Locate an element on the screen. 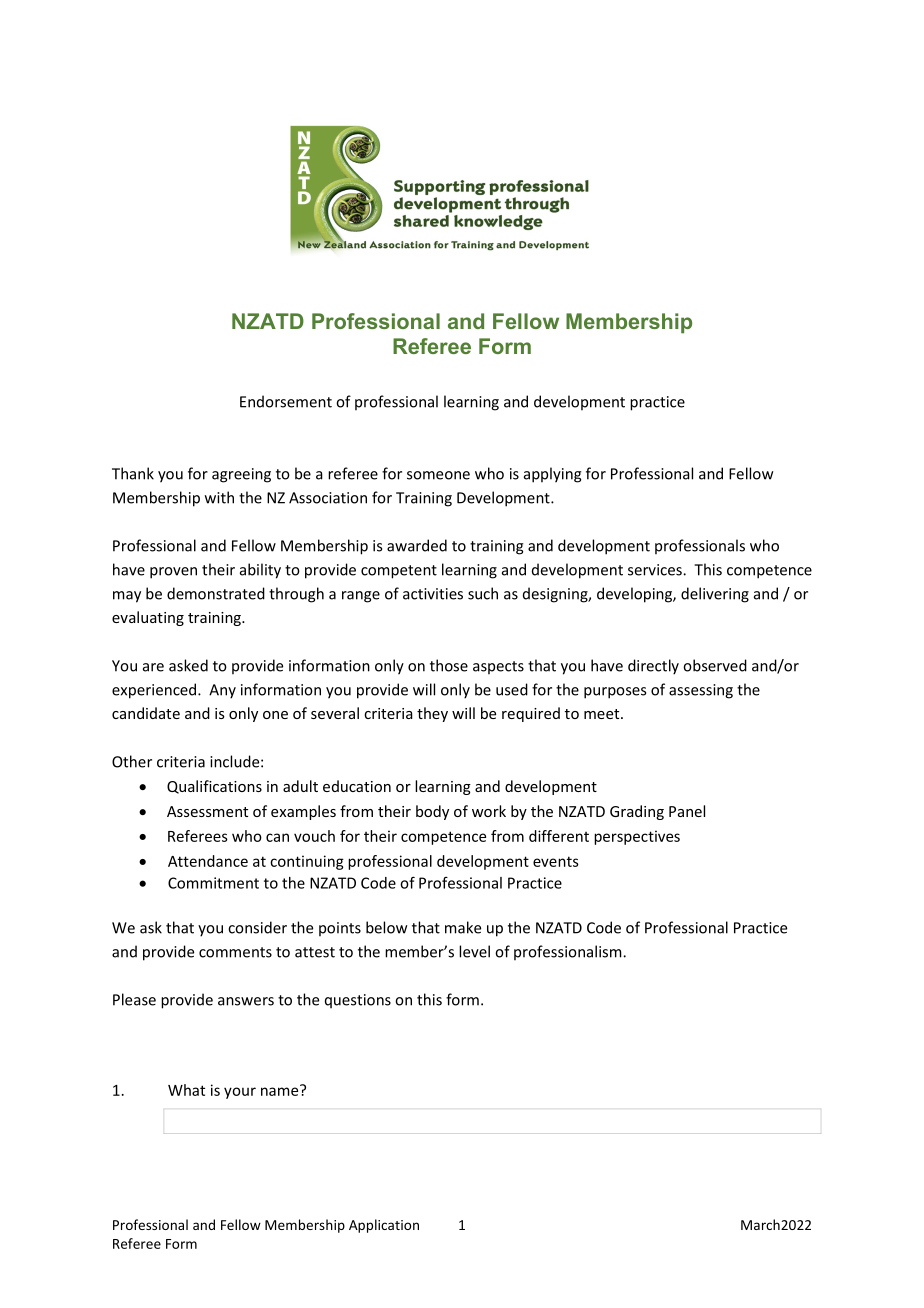 The width and height of the screenshot is (924, 1308). What is located at coordinates (186, 1090).
